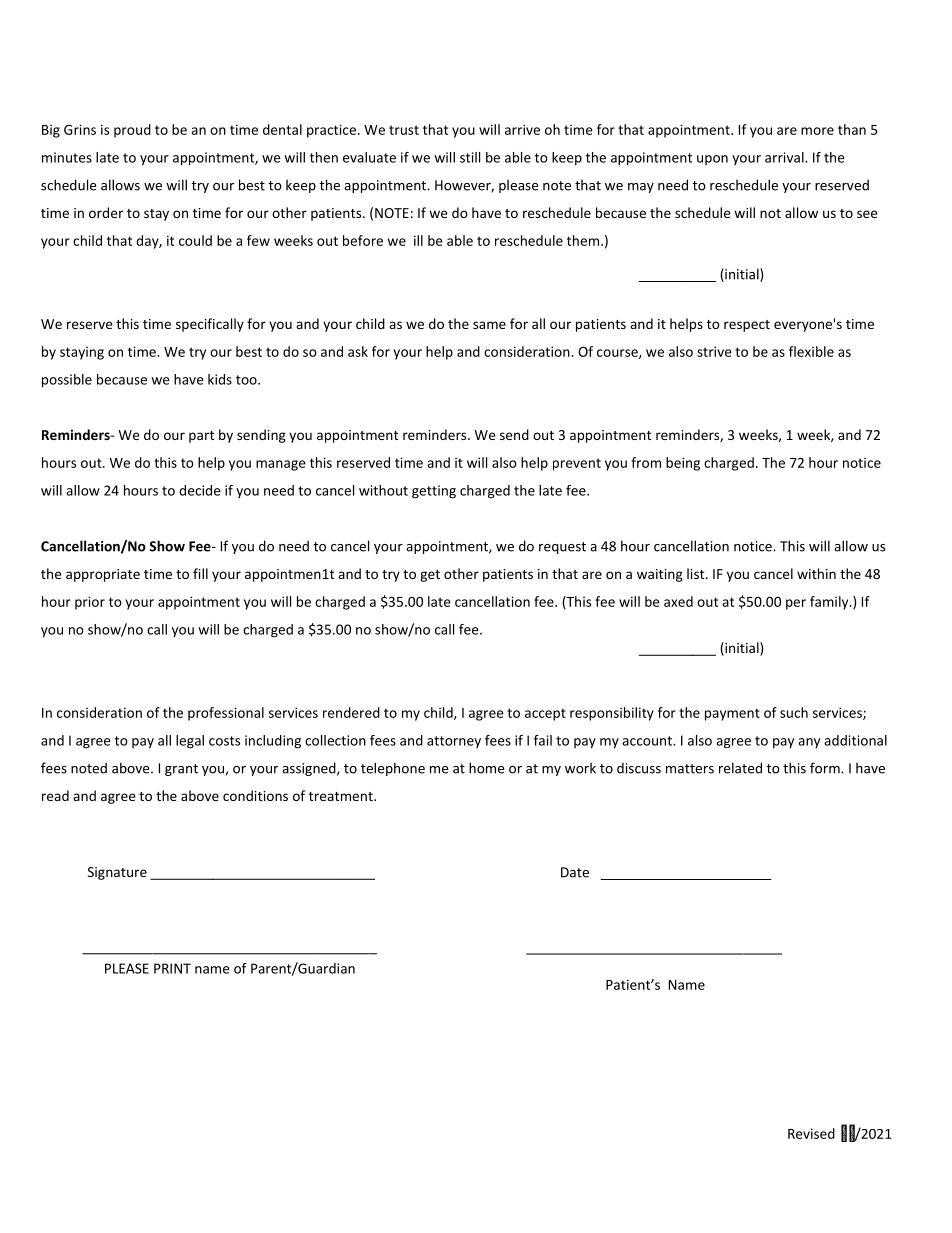 Image resolution: width=952 pixels, height=1233 pixels. What do you see at coordinates (434, 492) in the document?
I see `getting` at bounding box center [434, 492].
